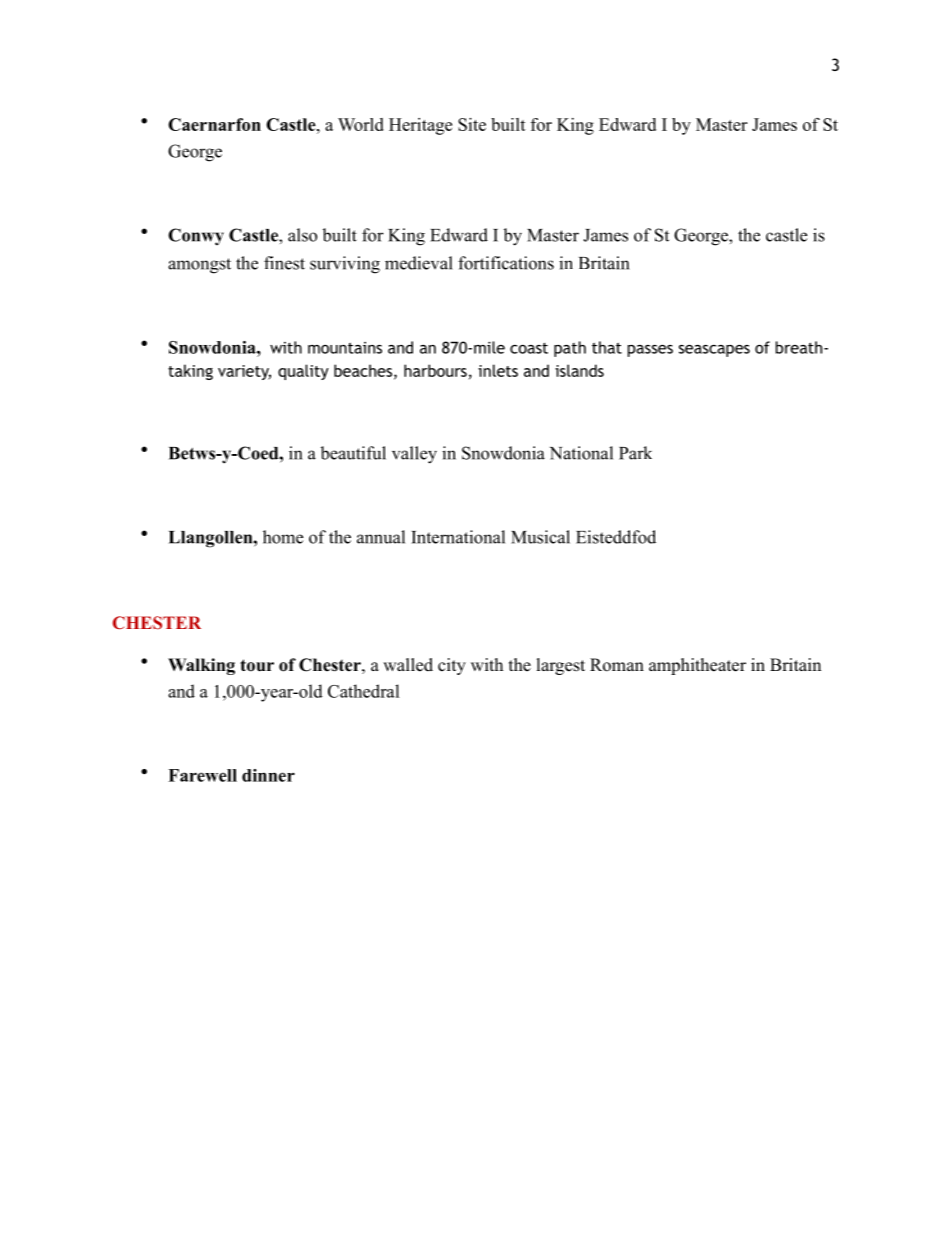  What do you see at coordinates (617, 665) in the page?
I see `Roman` at bounding box center [617, 665].
